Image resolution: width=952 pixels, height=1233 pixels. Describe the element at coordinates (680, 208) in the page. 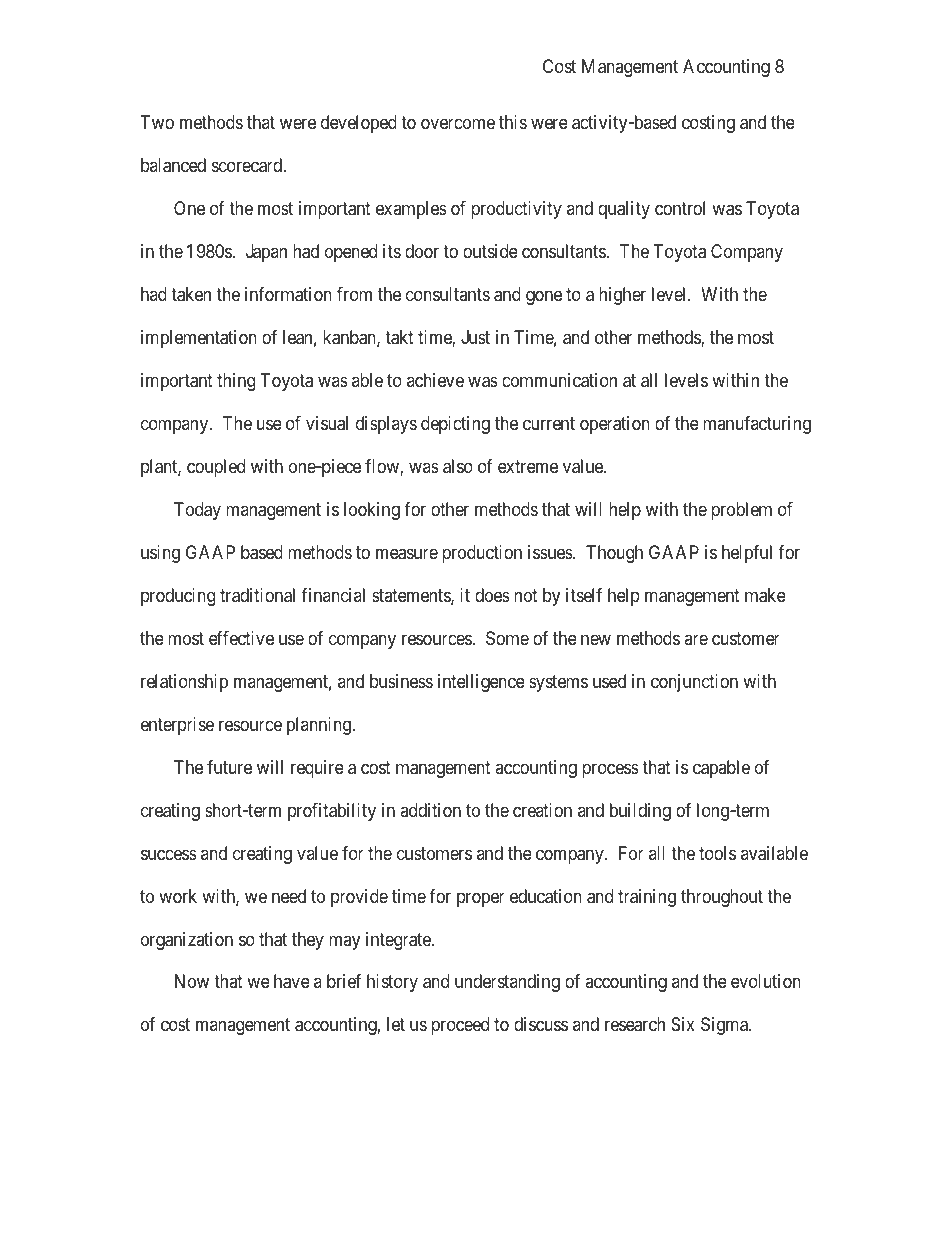

I see `control` at that location.
